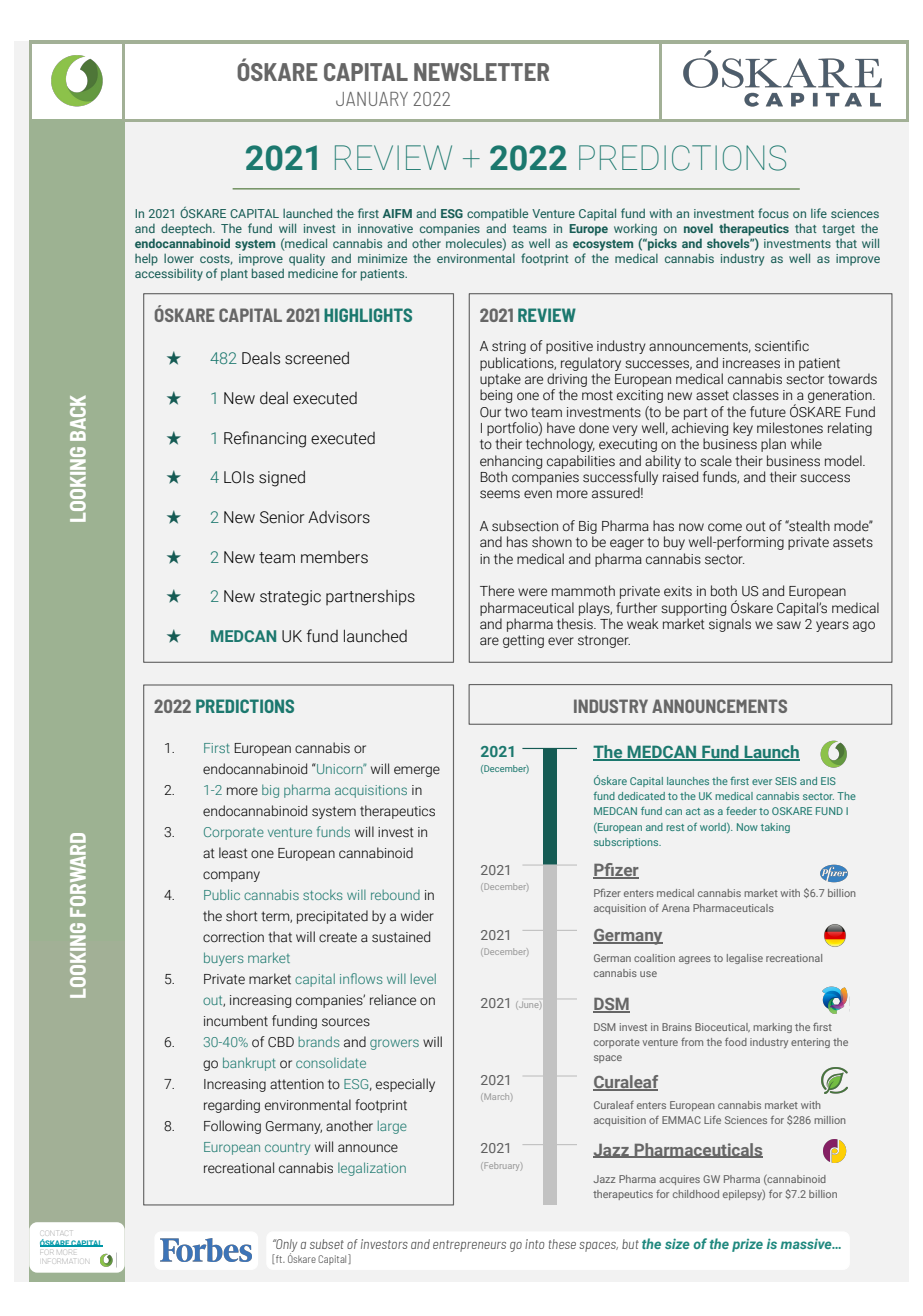  What do you see at coordinates (290, 598) in the screenshot?
I see `strategic` at bounding box center [290, 598].
